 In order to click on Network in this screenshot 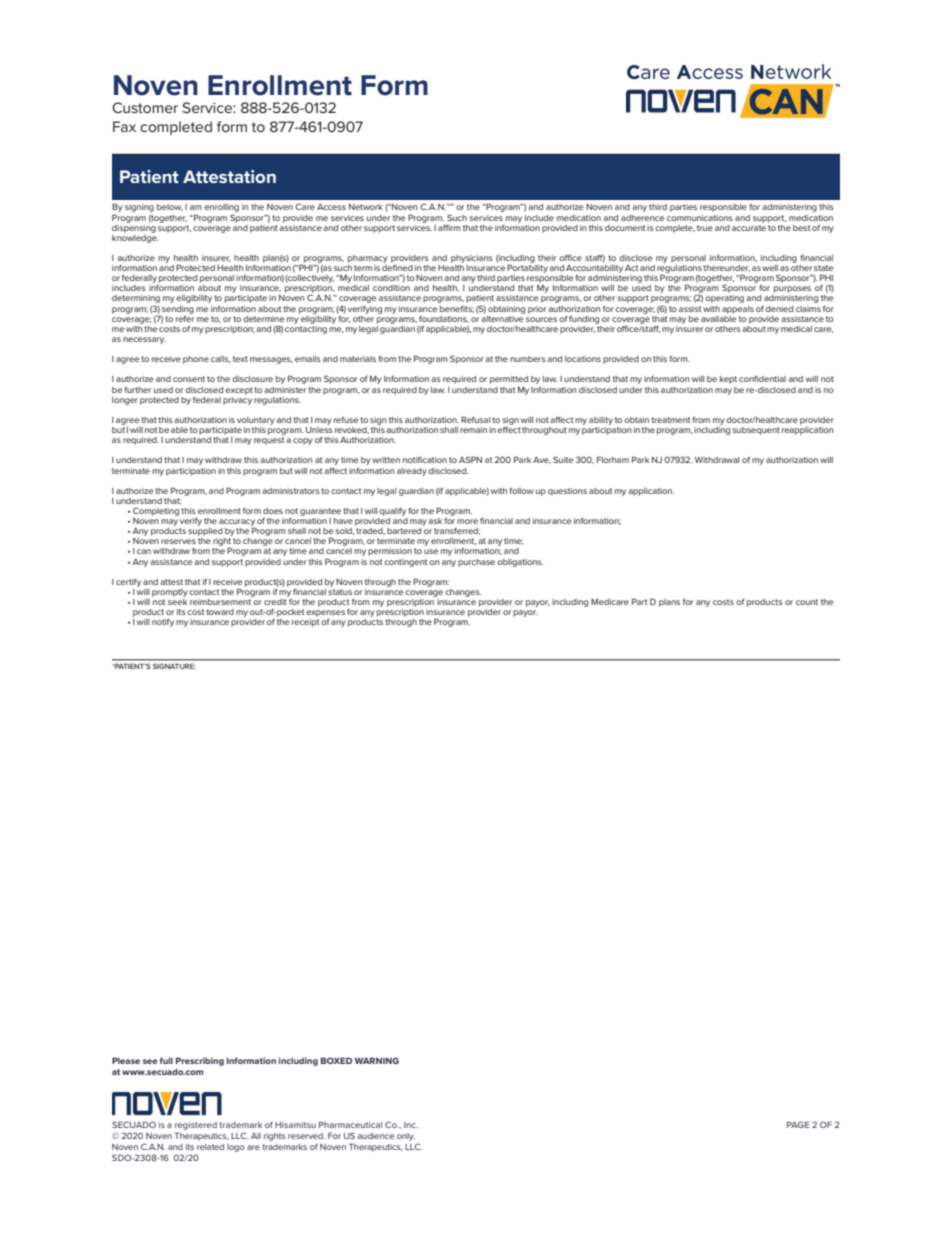, I will do `click(366, 207)`.
